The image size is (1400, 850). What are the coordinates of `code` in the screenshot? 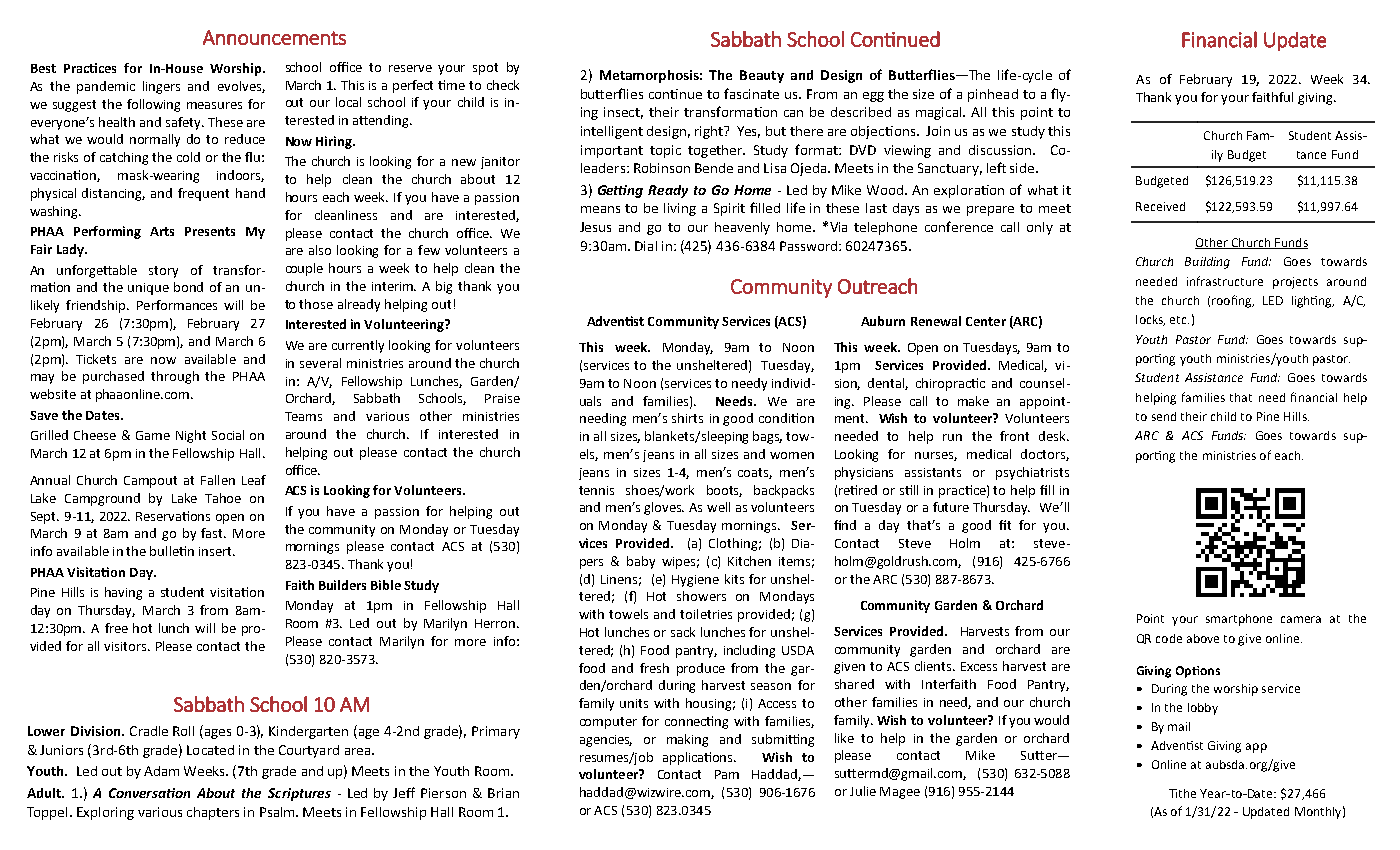 It's located at (1169, 638).
